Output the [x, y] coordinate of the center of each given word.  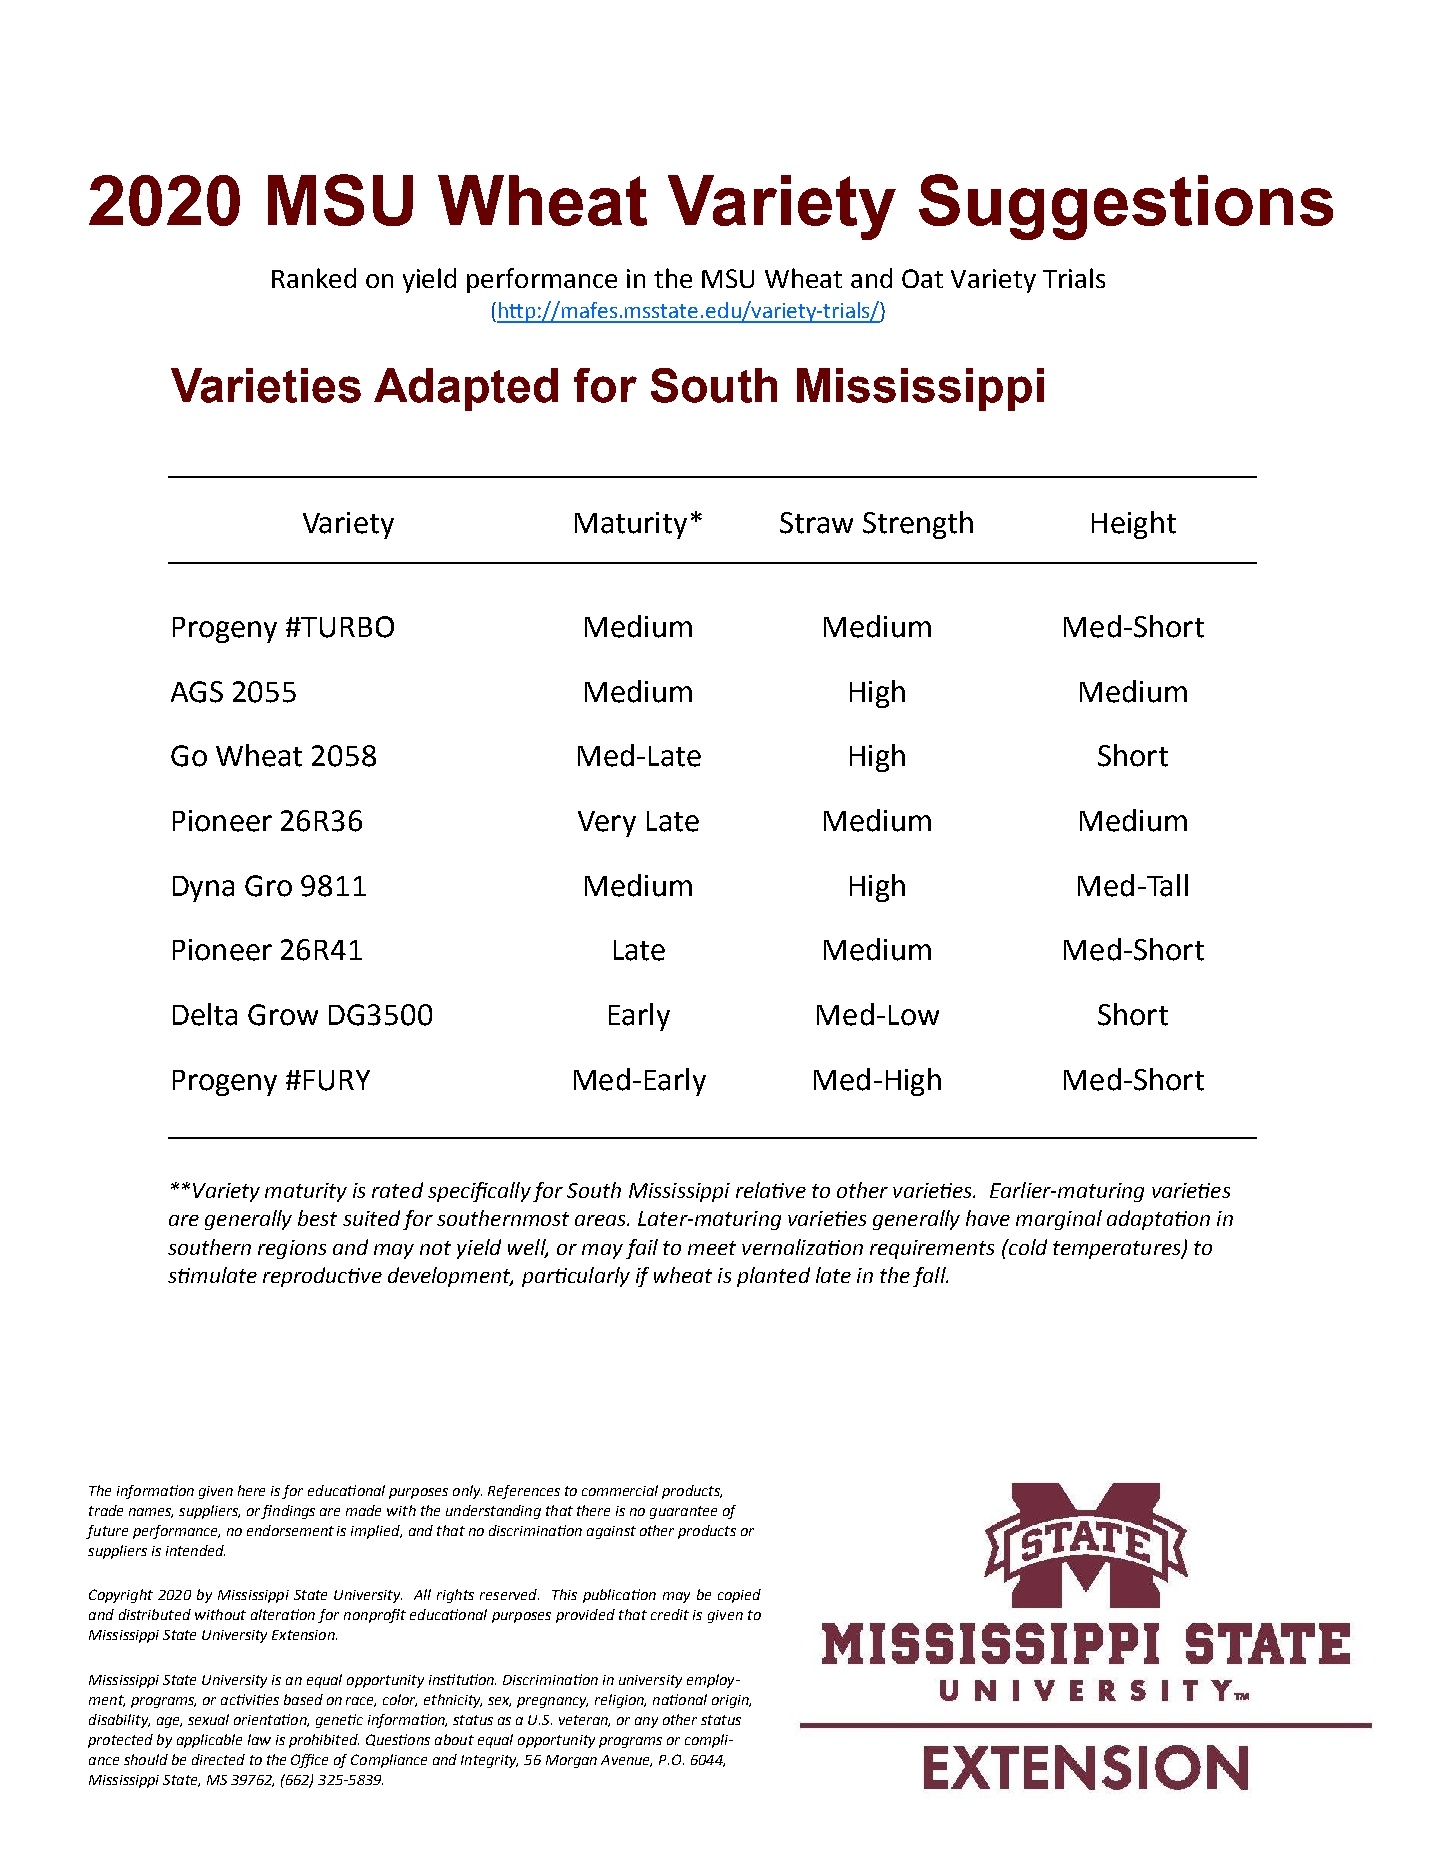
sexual [208, 1719]
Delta [205, 1014]
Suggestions [1126, 207]
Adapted [466, 389]
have [988, 1218]
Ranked [314, 278]
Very [607, 824]
